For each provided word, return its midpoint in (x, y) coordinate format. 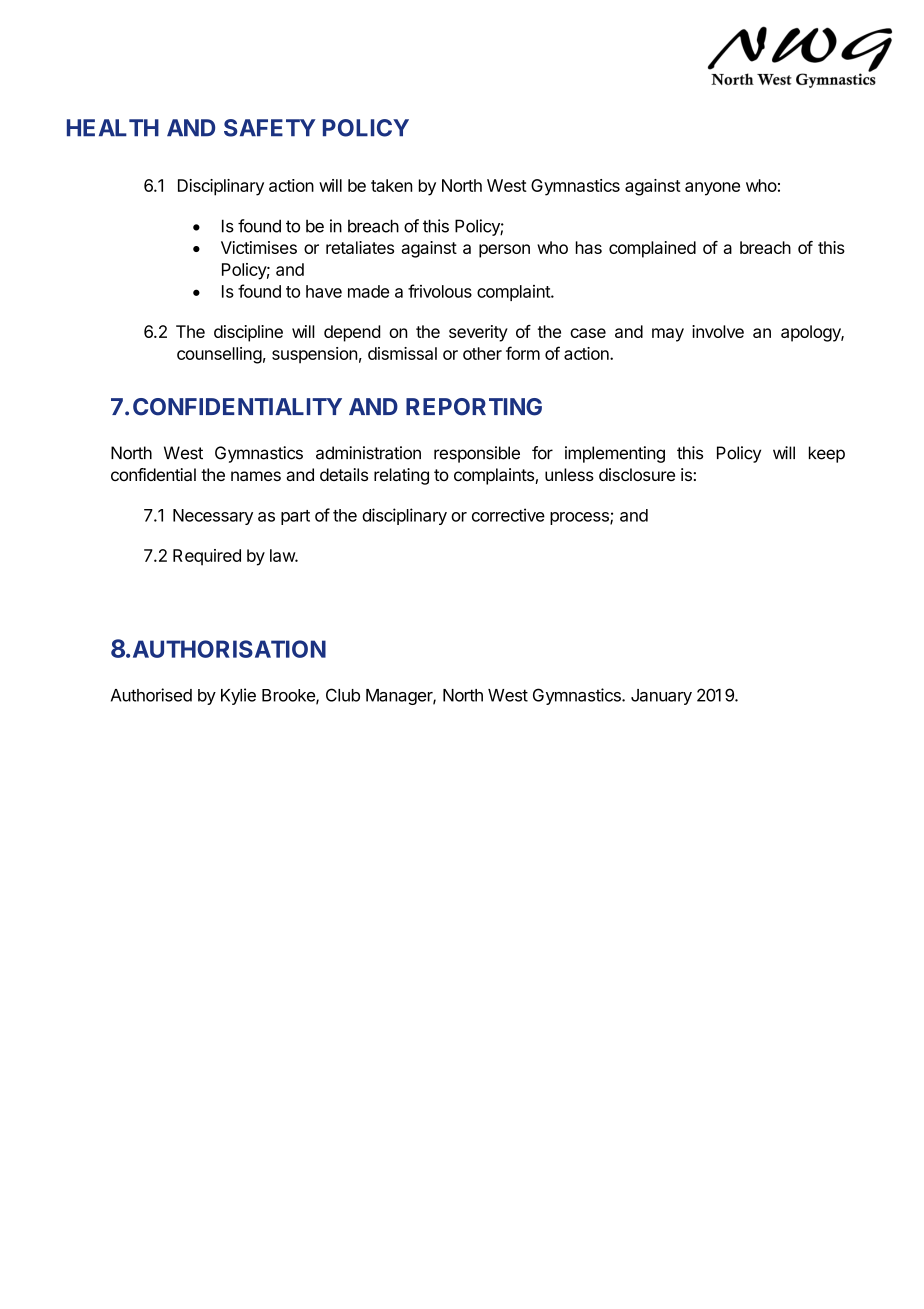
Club (343, 695)
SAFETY (270, 128)
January (661, 697)
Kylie (238, 696)
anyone (712, 189)
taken (391, 185)
